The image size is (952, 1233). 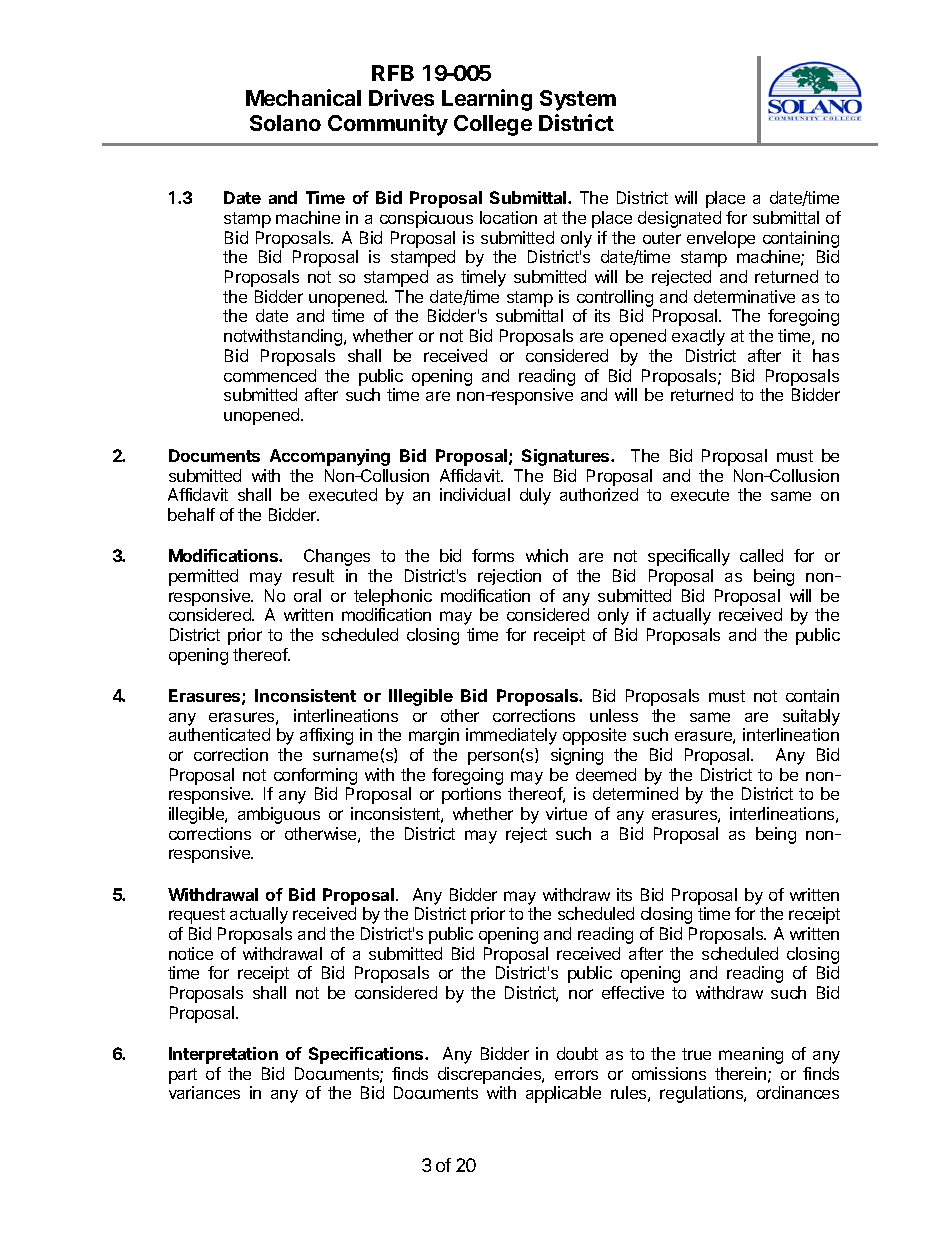 I want to click on College, so click(x=493, y=125).
